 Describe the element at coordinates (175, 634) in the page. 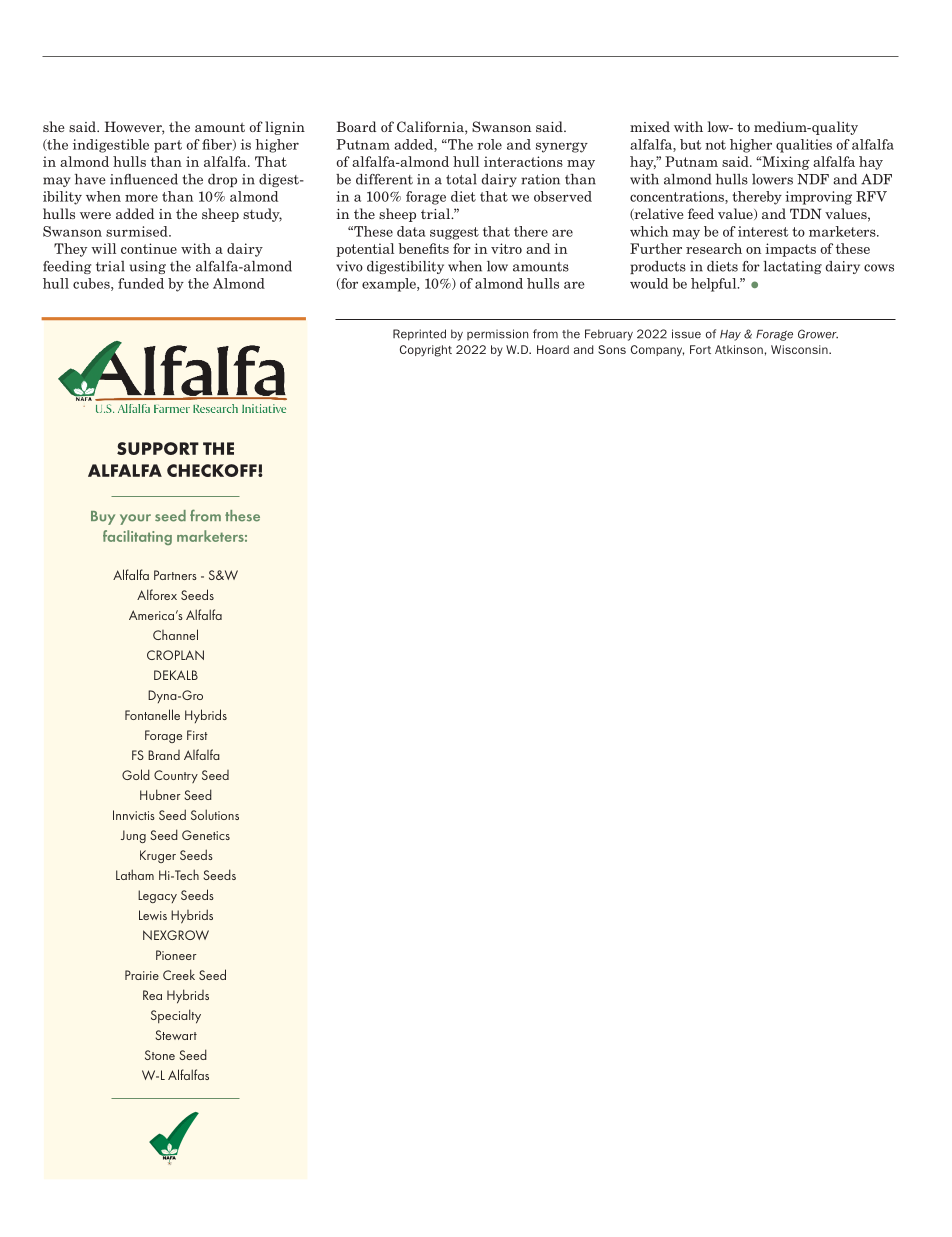

I see `Channel` at that location.
